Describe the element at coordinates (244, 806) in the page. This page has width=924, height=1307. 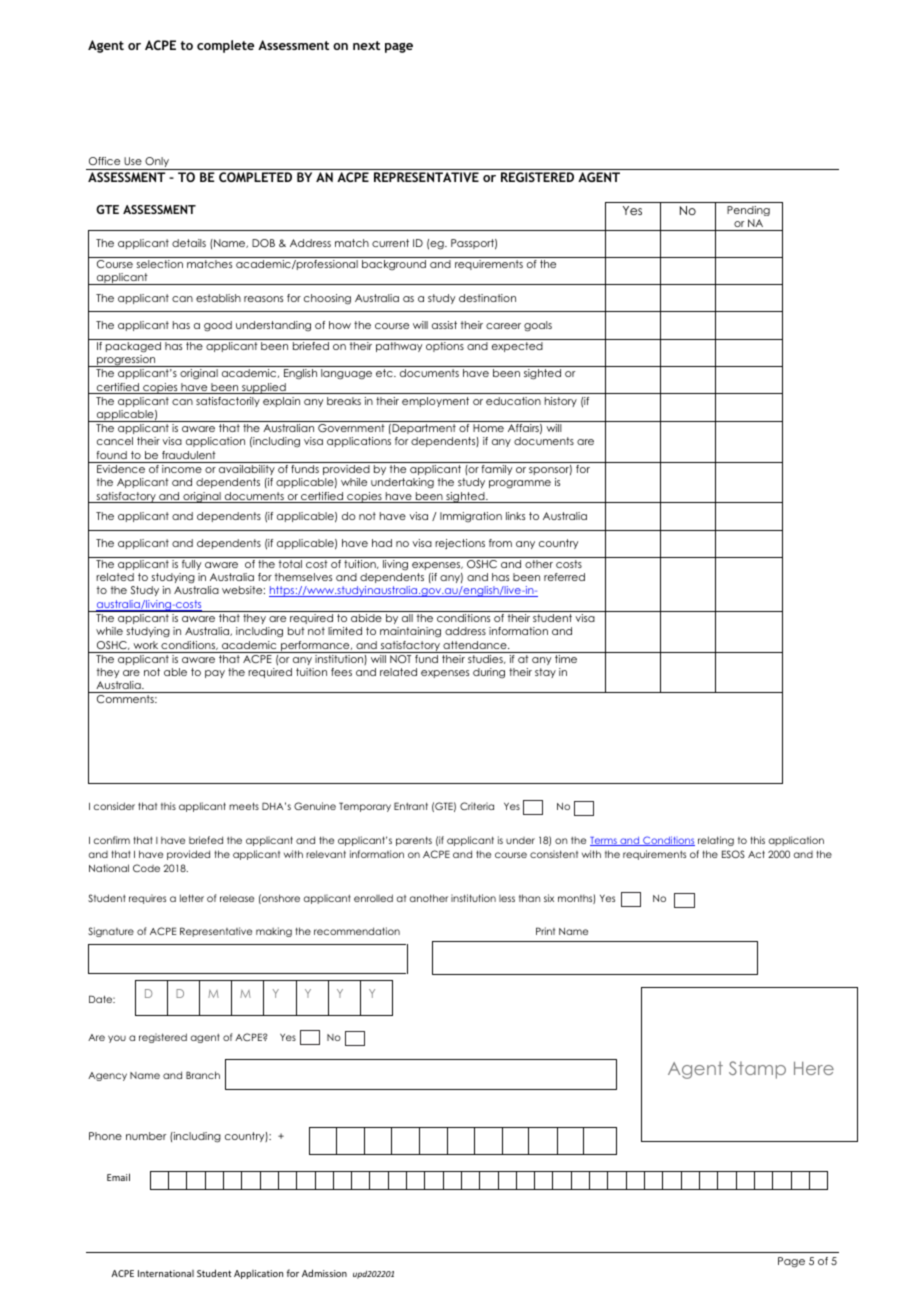
I see `meets` at that location.
